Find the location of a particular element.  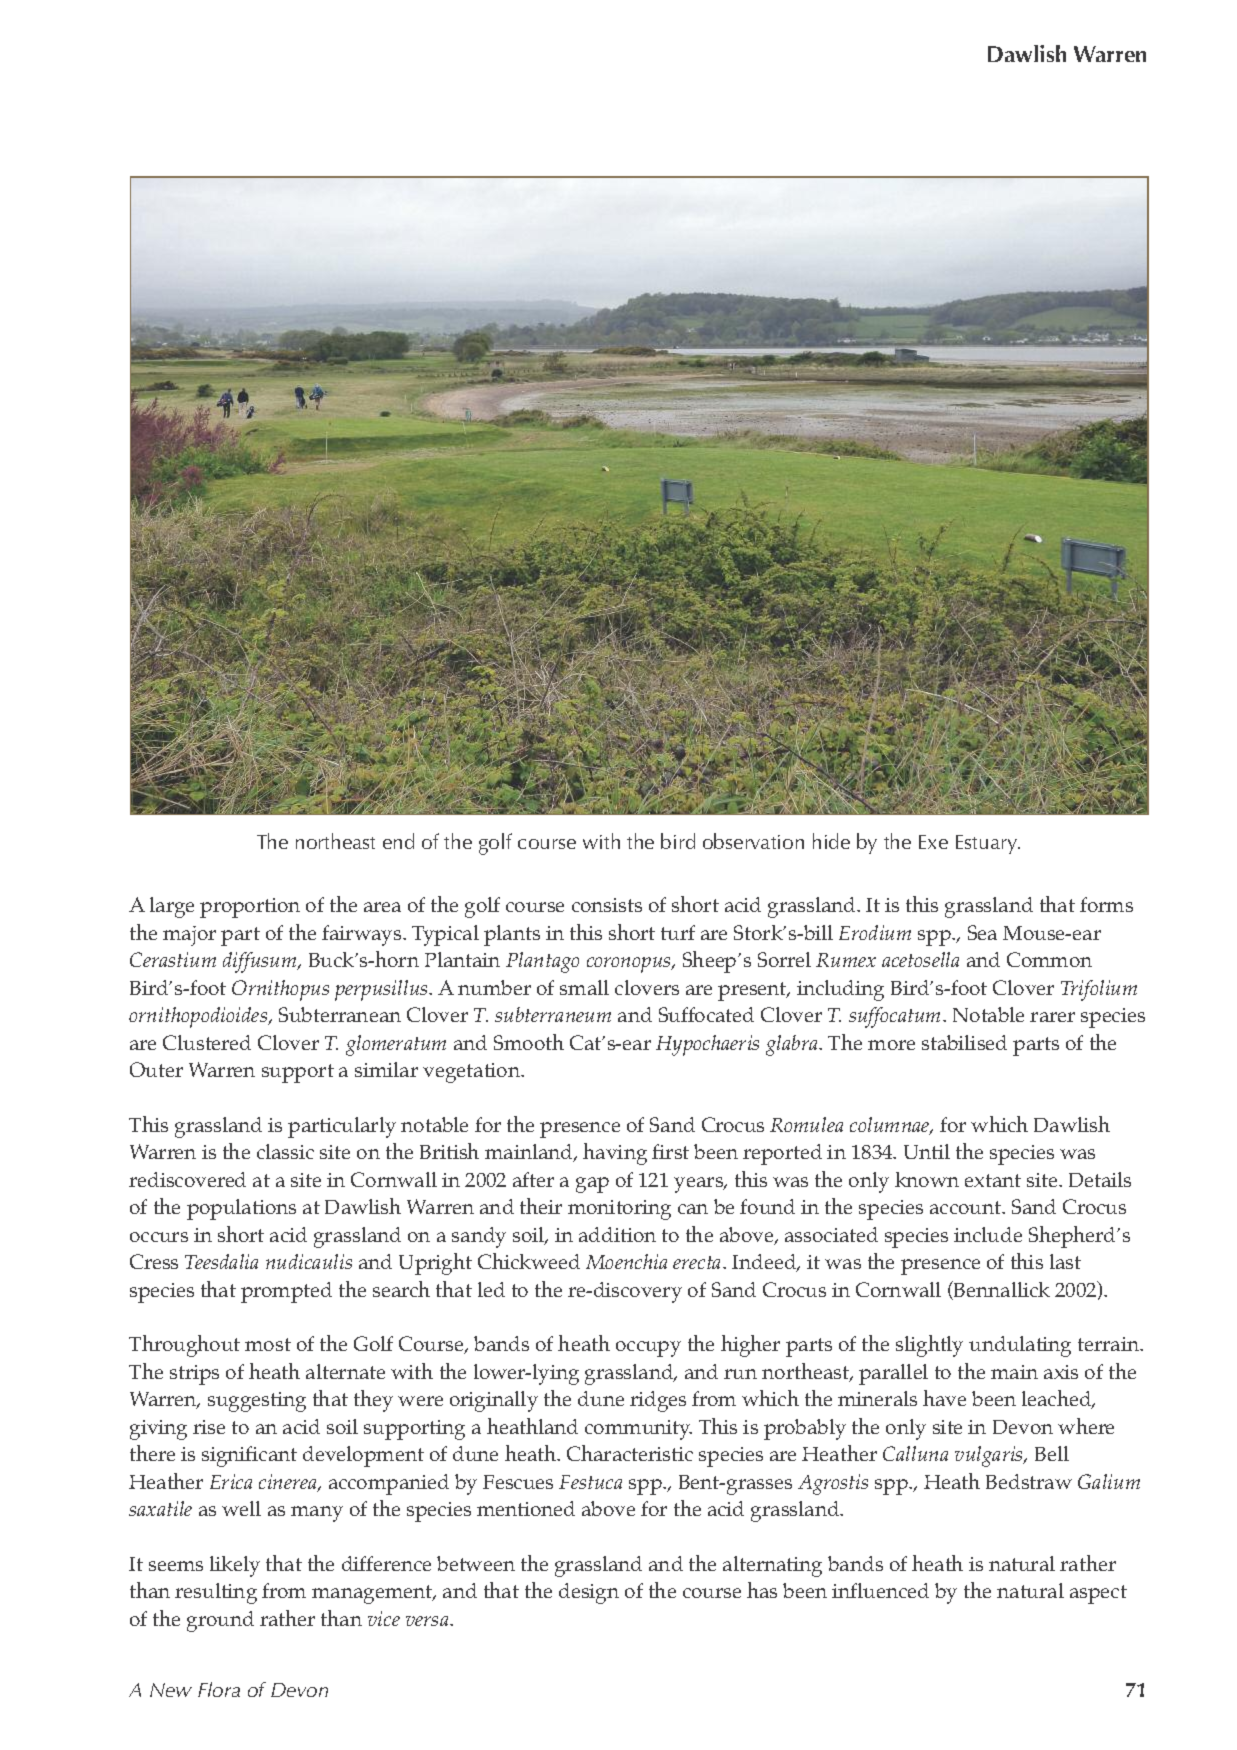

classic is located at coordinates (285, 1151).
